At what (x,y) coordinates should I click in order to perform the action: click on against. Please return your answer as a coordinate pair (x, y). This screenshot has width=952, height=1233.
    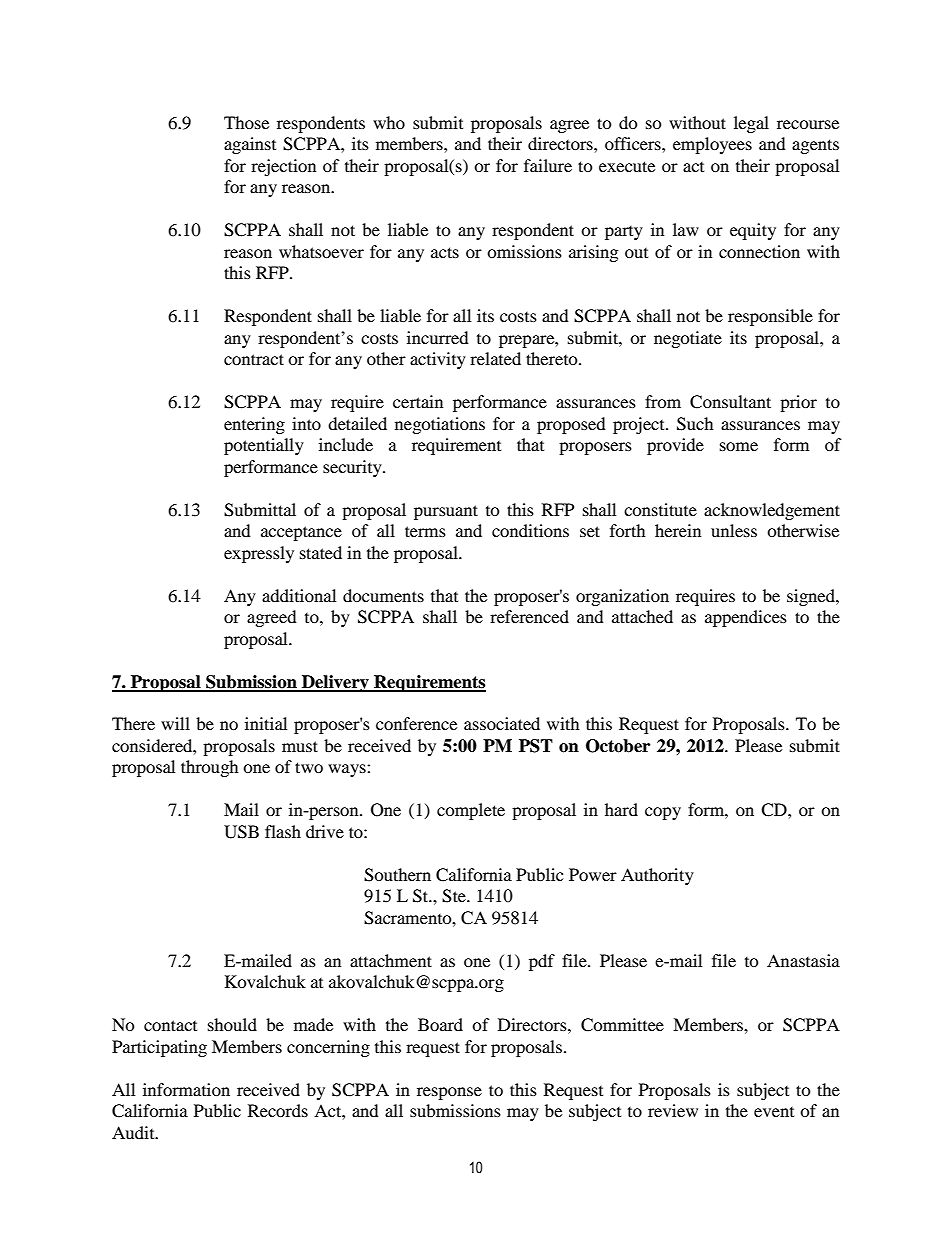
    Looking at the image, I should click on (250, 145).
